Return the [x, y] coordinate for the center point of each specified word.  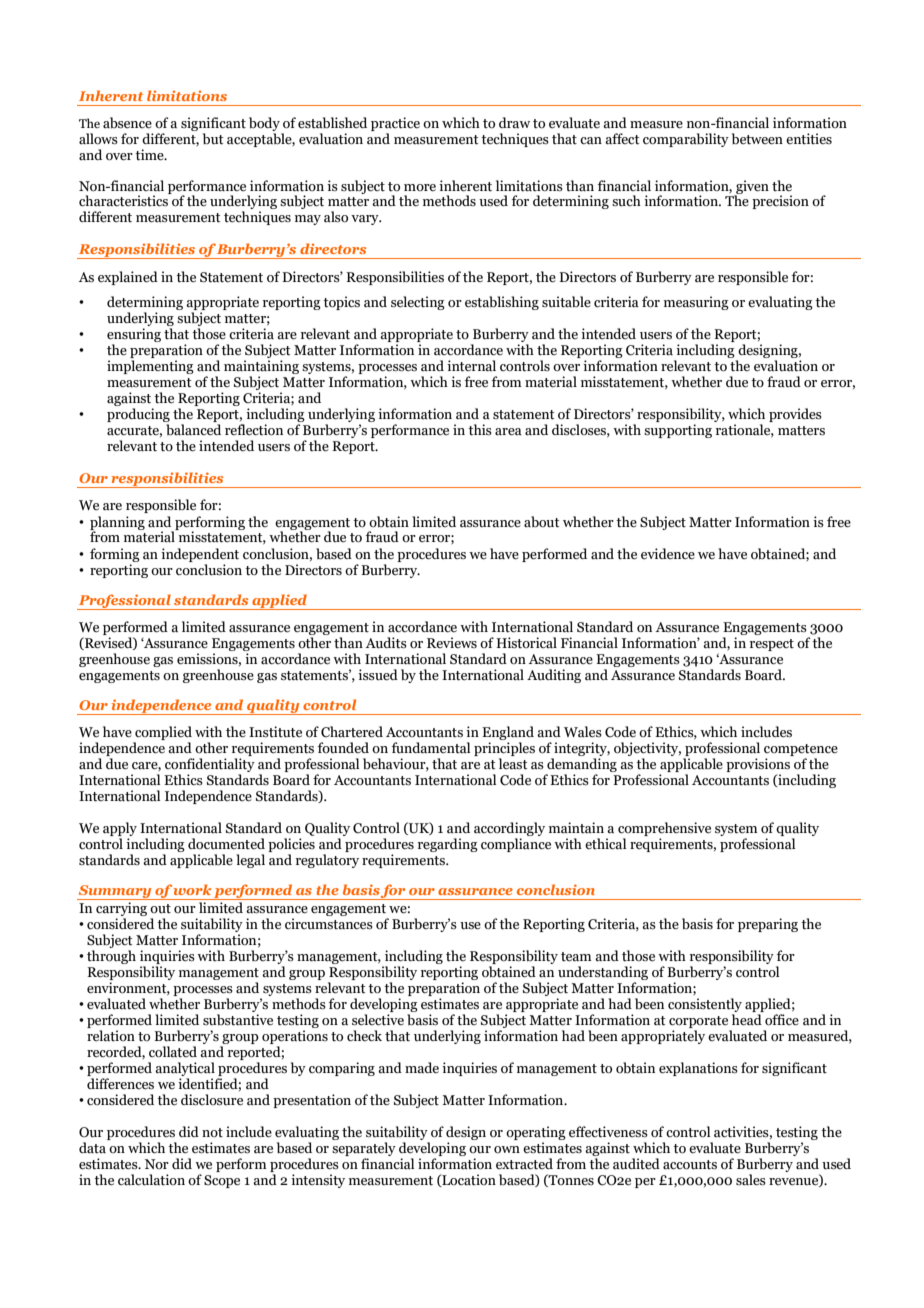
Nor [157, 1164]
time [150, 155]
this [480, 430]
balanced [193, 430]
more [420, 187]
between [757, 139]
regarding [448, 845]
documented [226, 844]
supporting [678, 431]
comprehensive [664, 829]
